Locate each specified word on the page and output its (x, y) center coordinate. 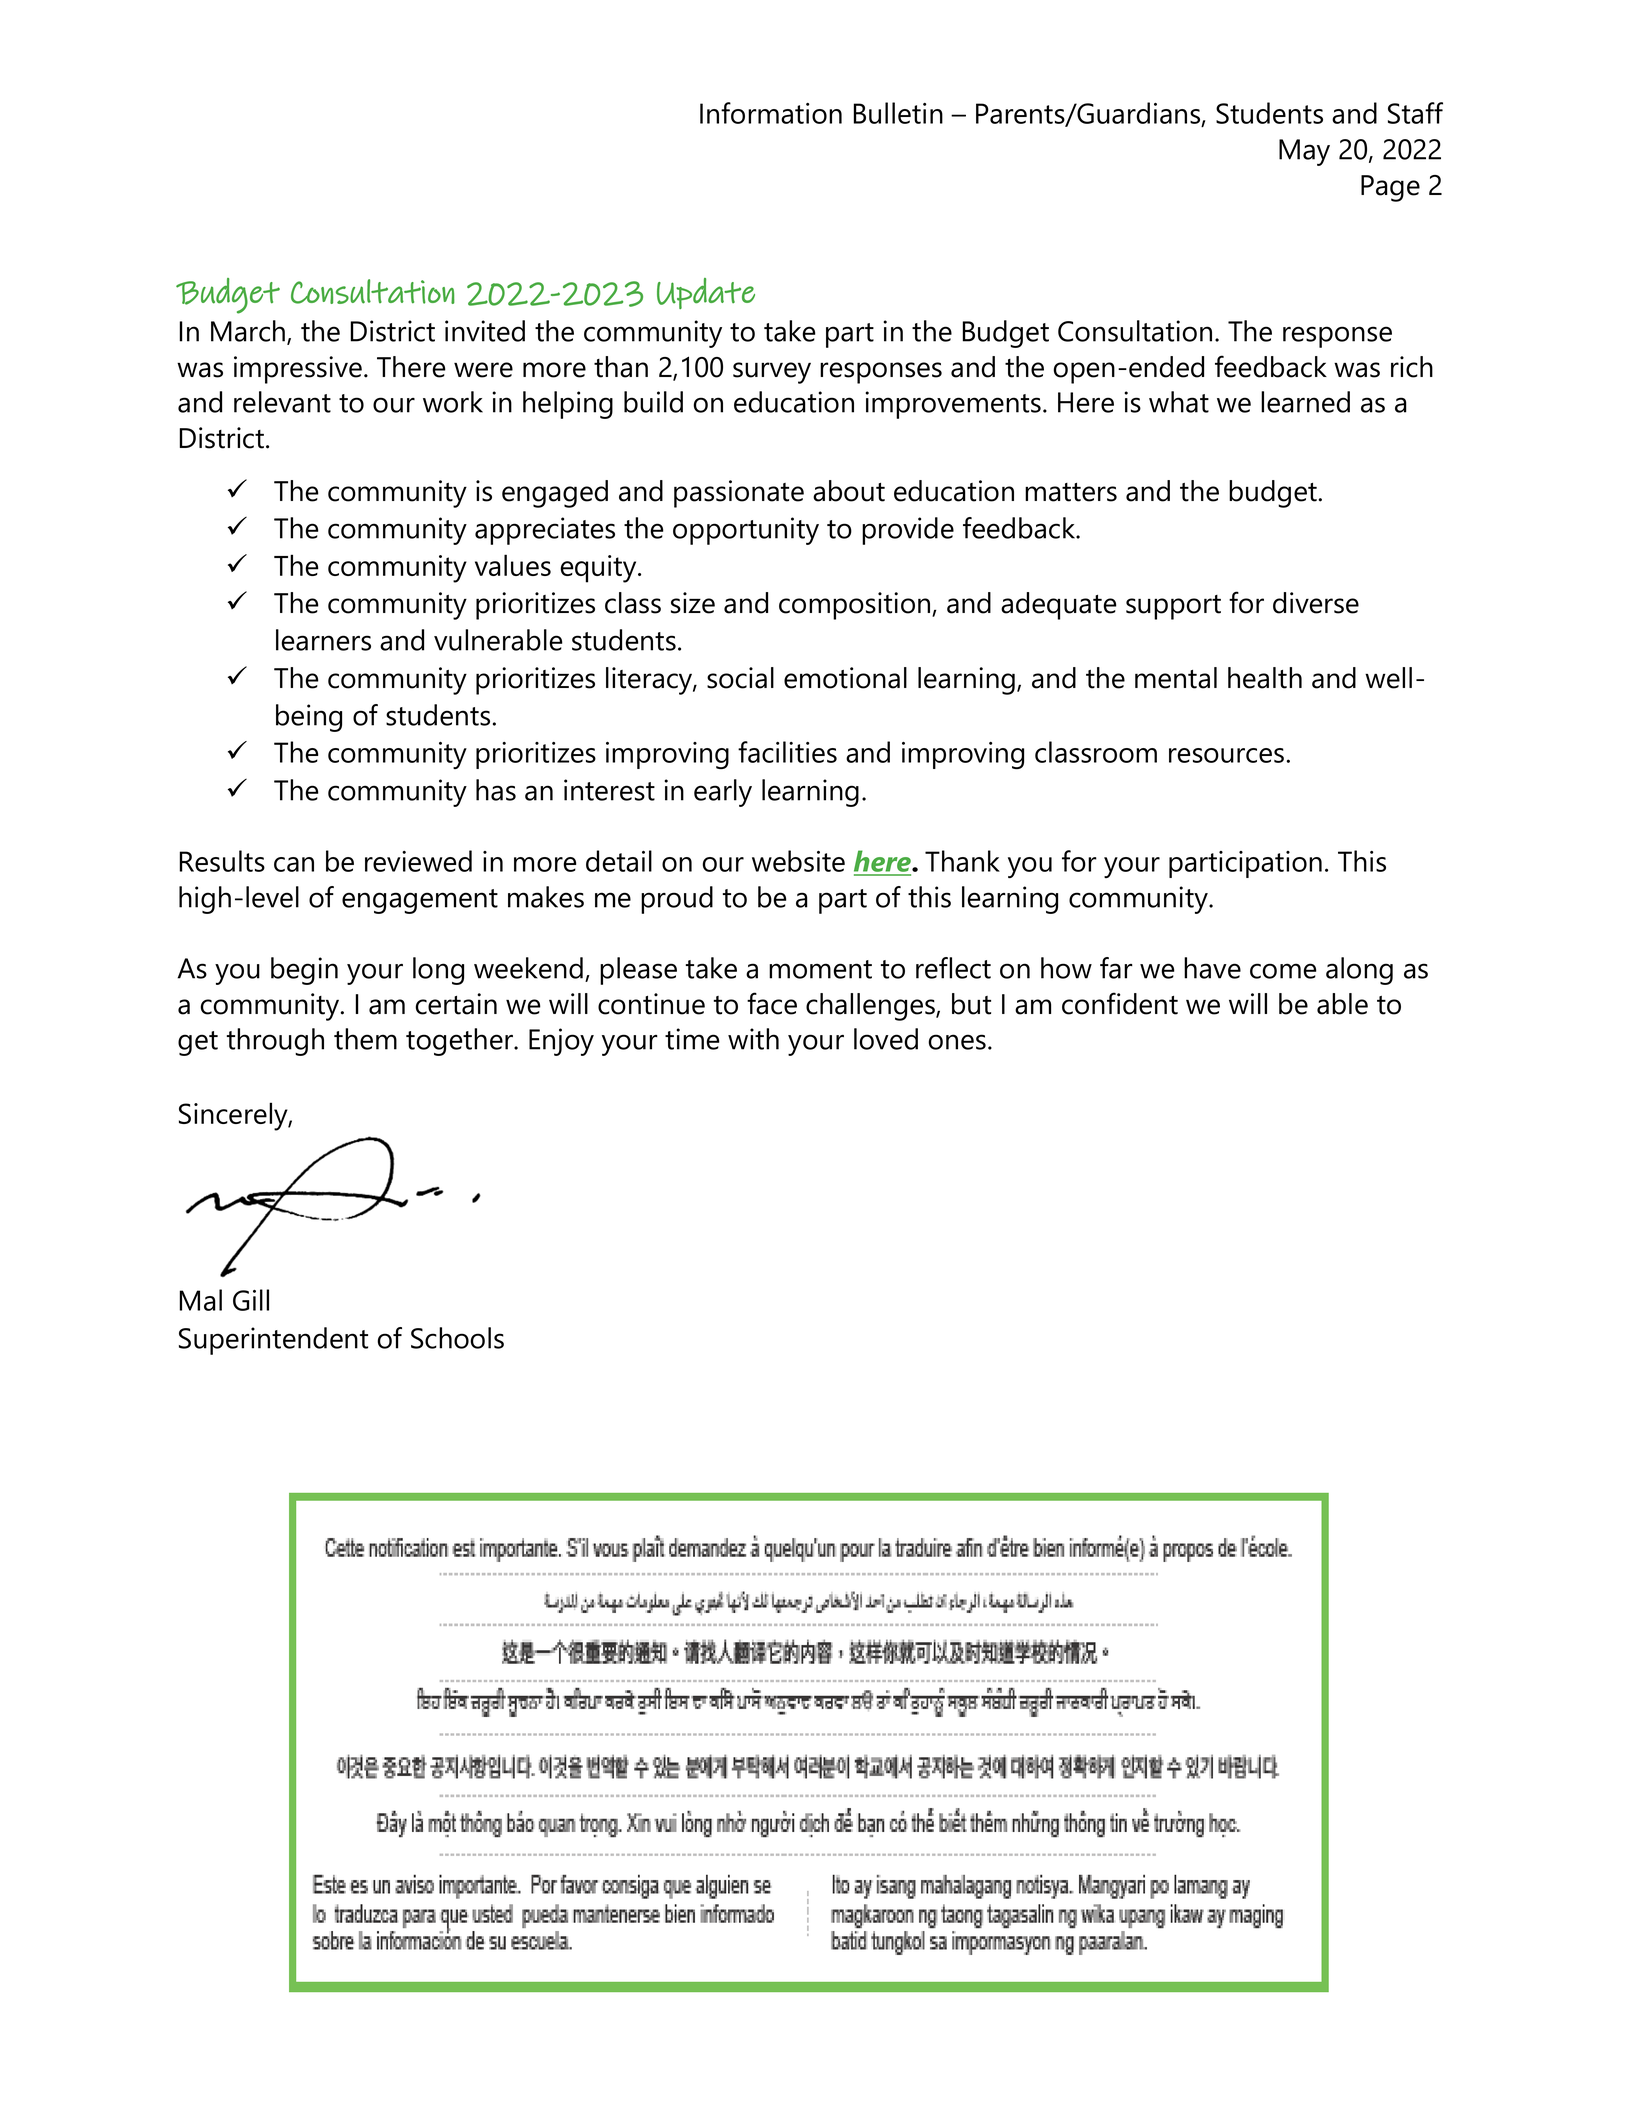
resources (1226, 755)
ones (957, 1042)
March (248, 331)
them (365, 1039)
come (1283, 971)
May (1304, 152)
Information (771, 113)
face (772, 1003)
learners (323, 640)
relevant (282, 402)
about (849, 491)
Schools (457, 1338)
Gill (251, 1300)
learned (1305, 402)
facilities (787, 752)
